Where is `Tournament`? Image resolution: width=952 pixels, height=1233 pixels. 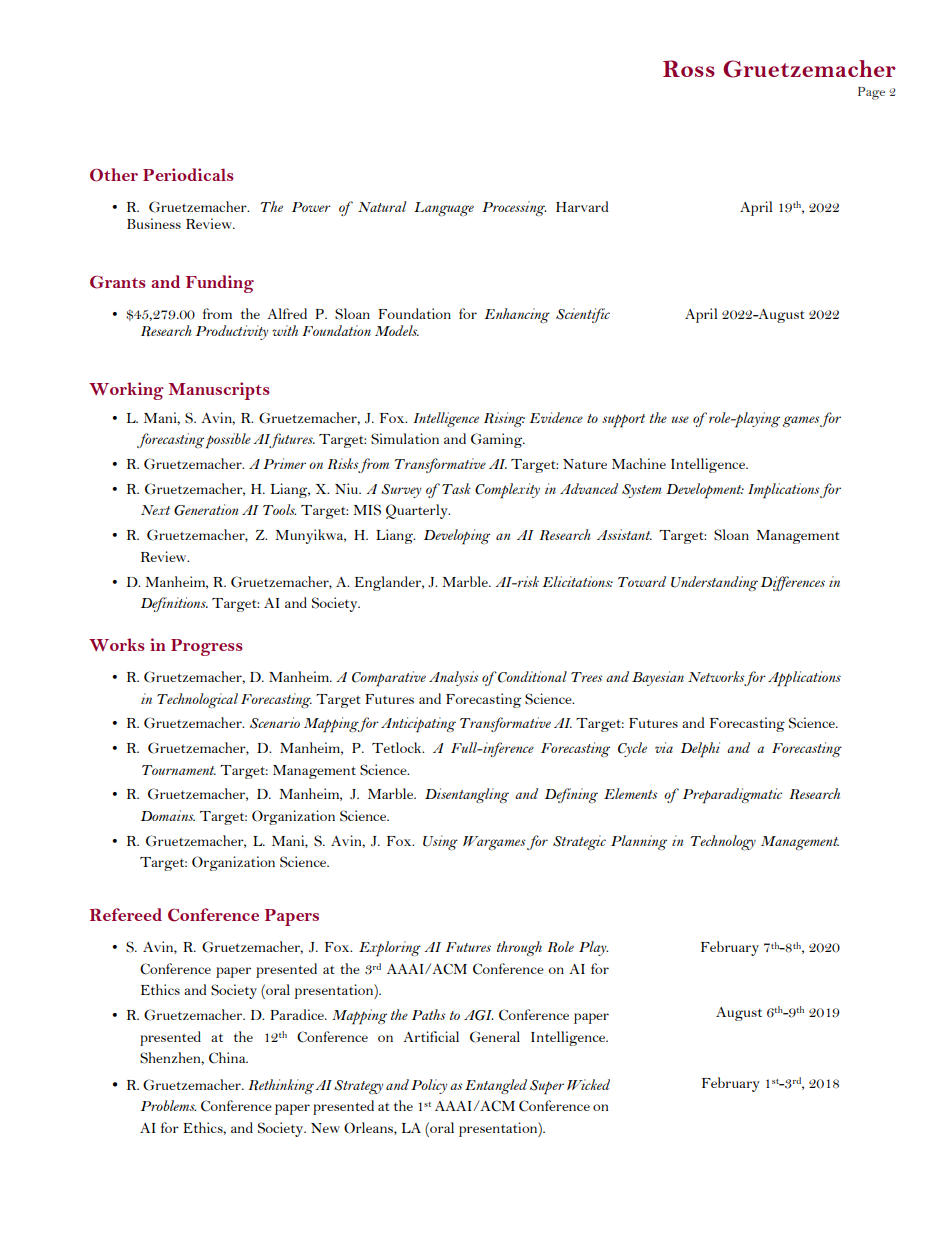 Tournament is located at coordinates (179, 770).
